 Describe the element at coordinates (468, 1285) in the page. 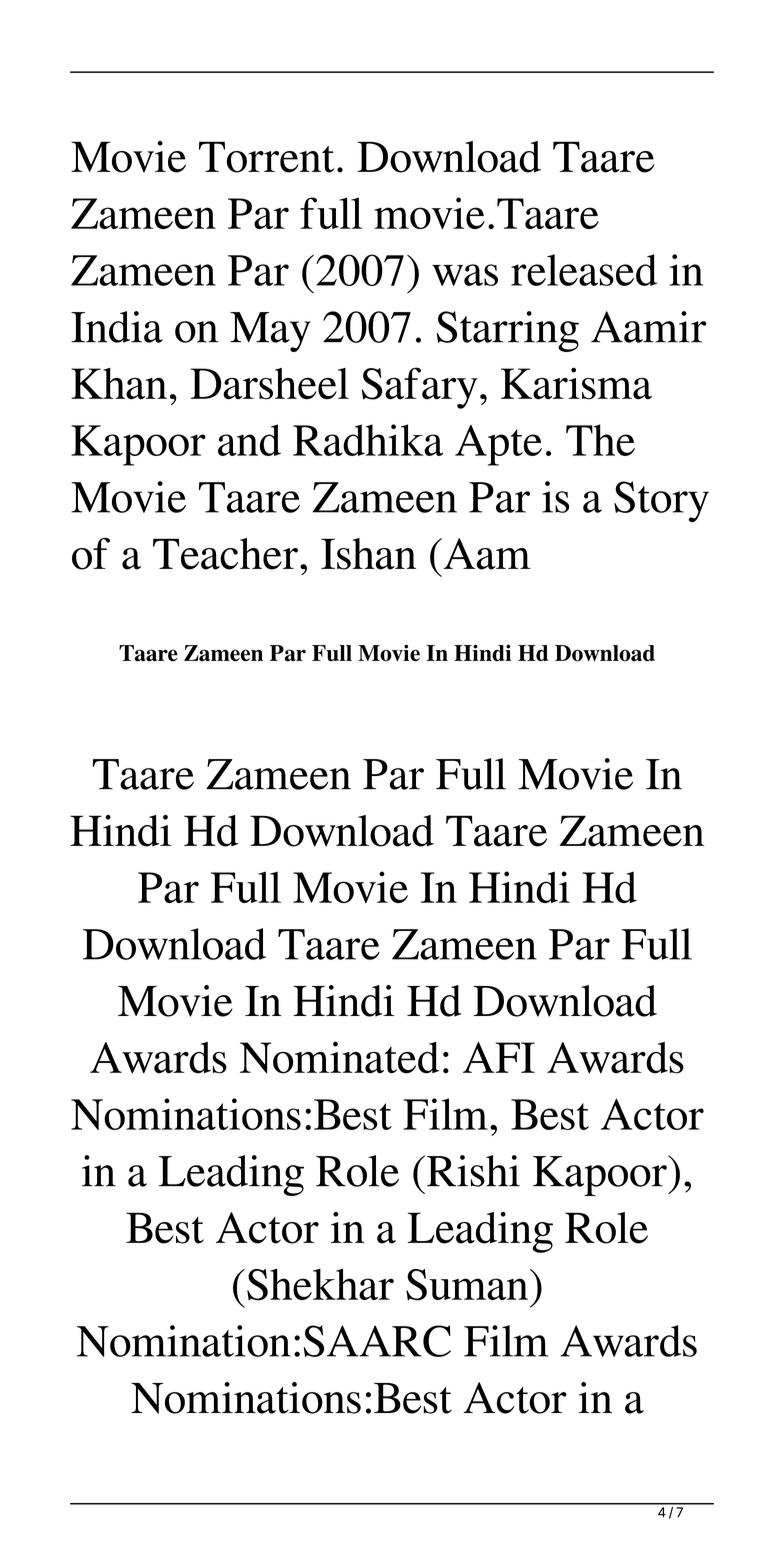

I see `Suman` at that location.
